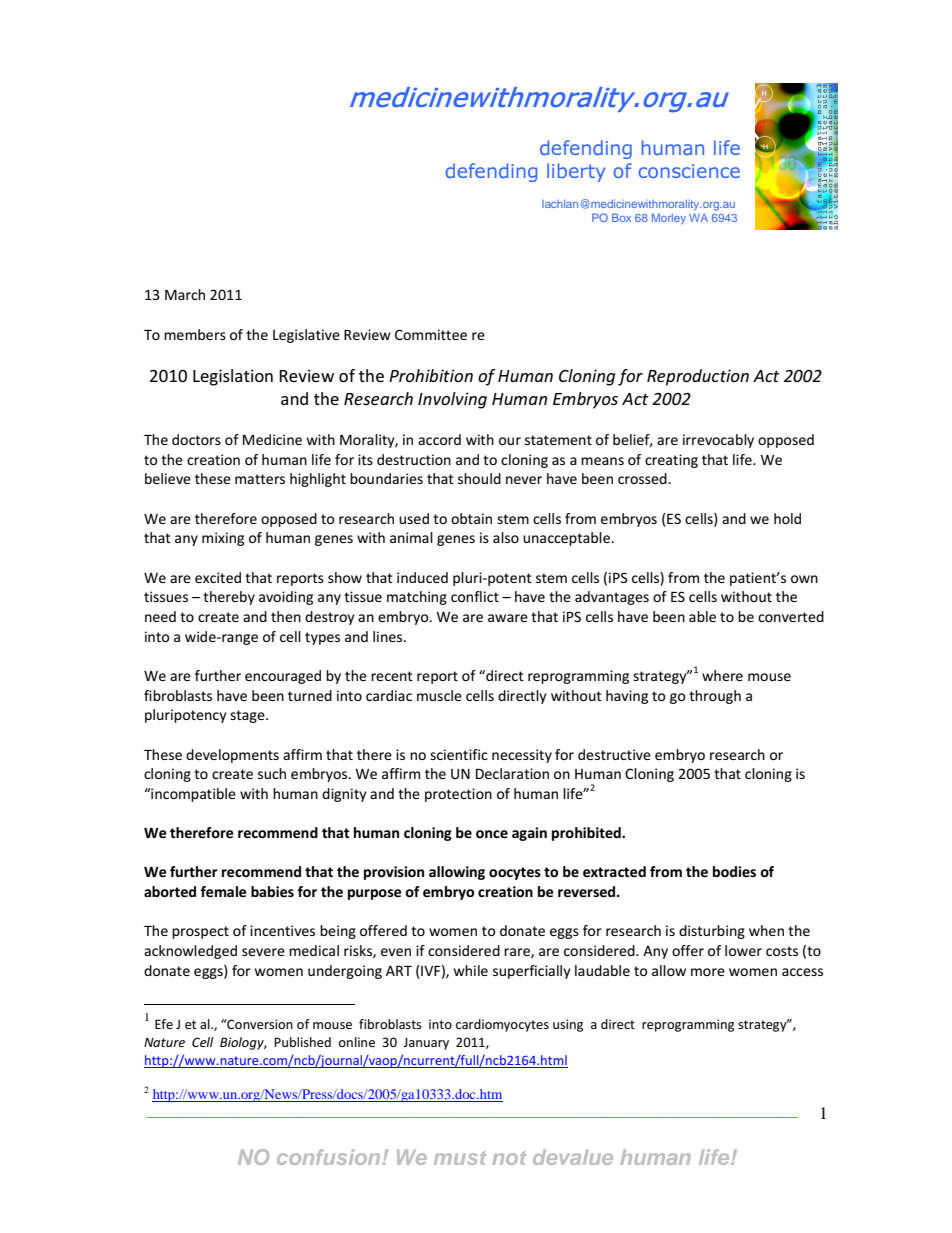 This screenshot has width=952, height=1233. Describe the element at coordinates (460, 1158) in the screenshot. I see `must` at that location.
